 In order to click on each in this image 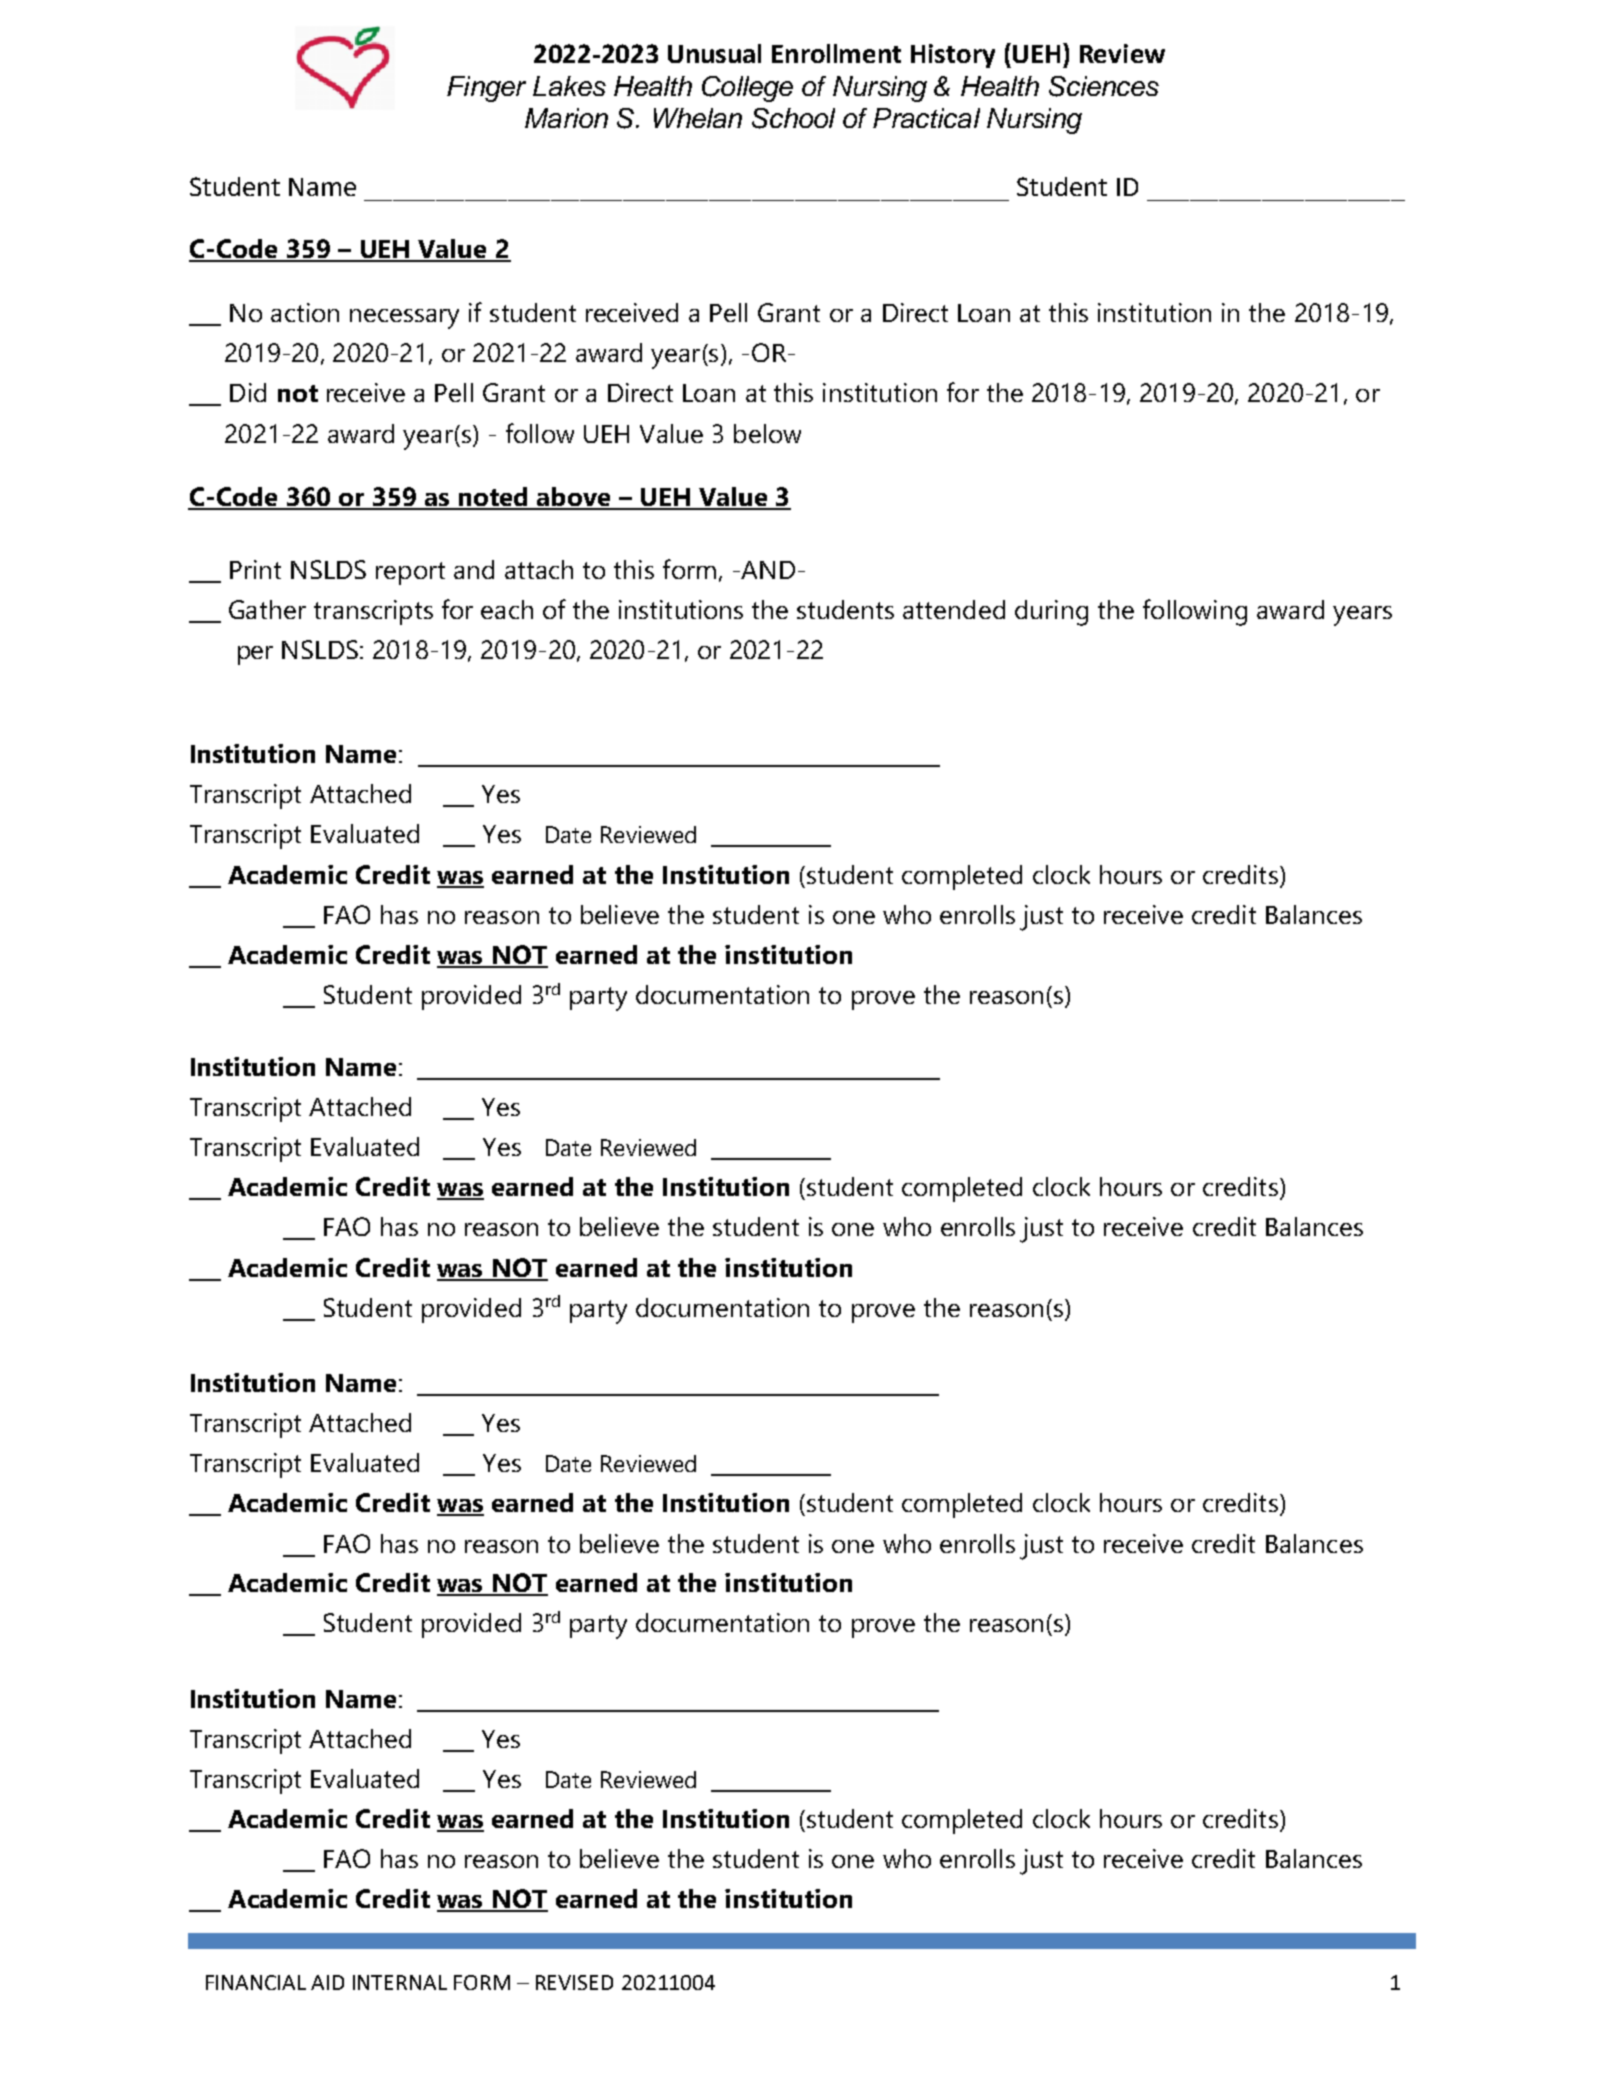, I will do `click(507, 609)`.
